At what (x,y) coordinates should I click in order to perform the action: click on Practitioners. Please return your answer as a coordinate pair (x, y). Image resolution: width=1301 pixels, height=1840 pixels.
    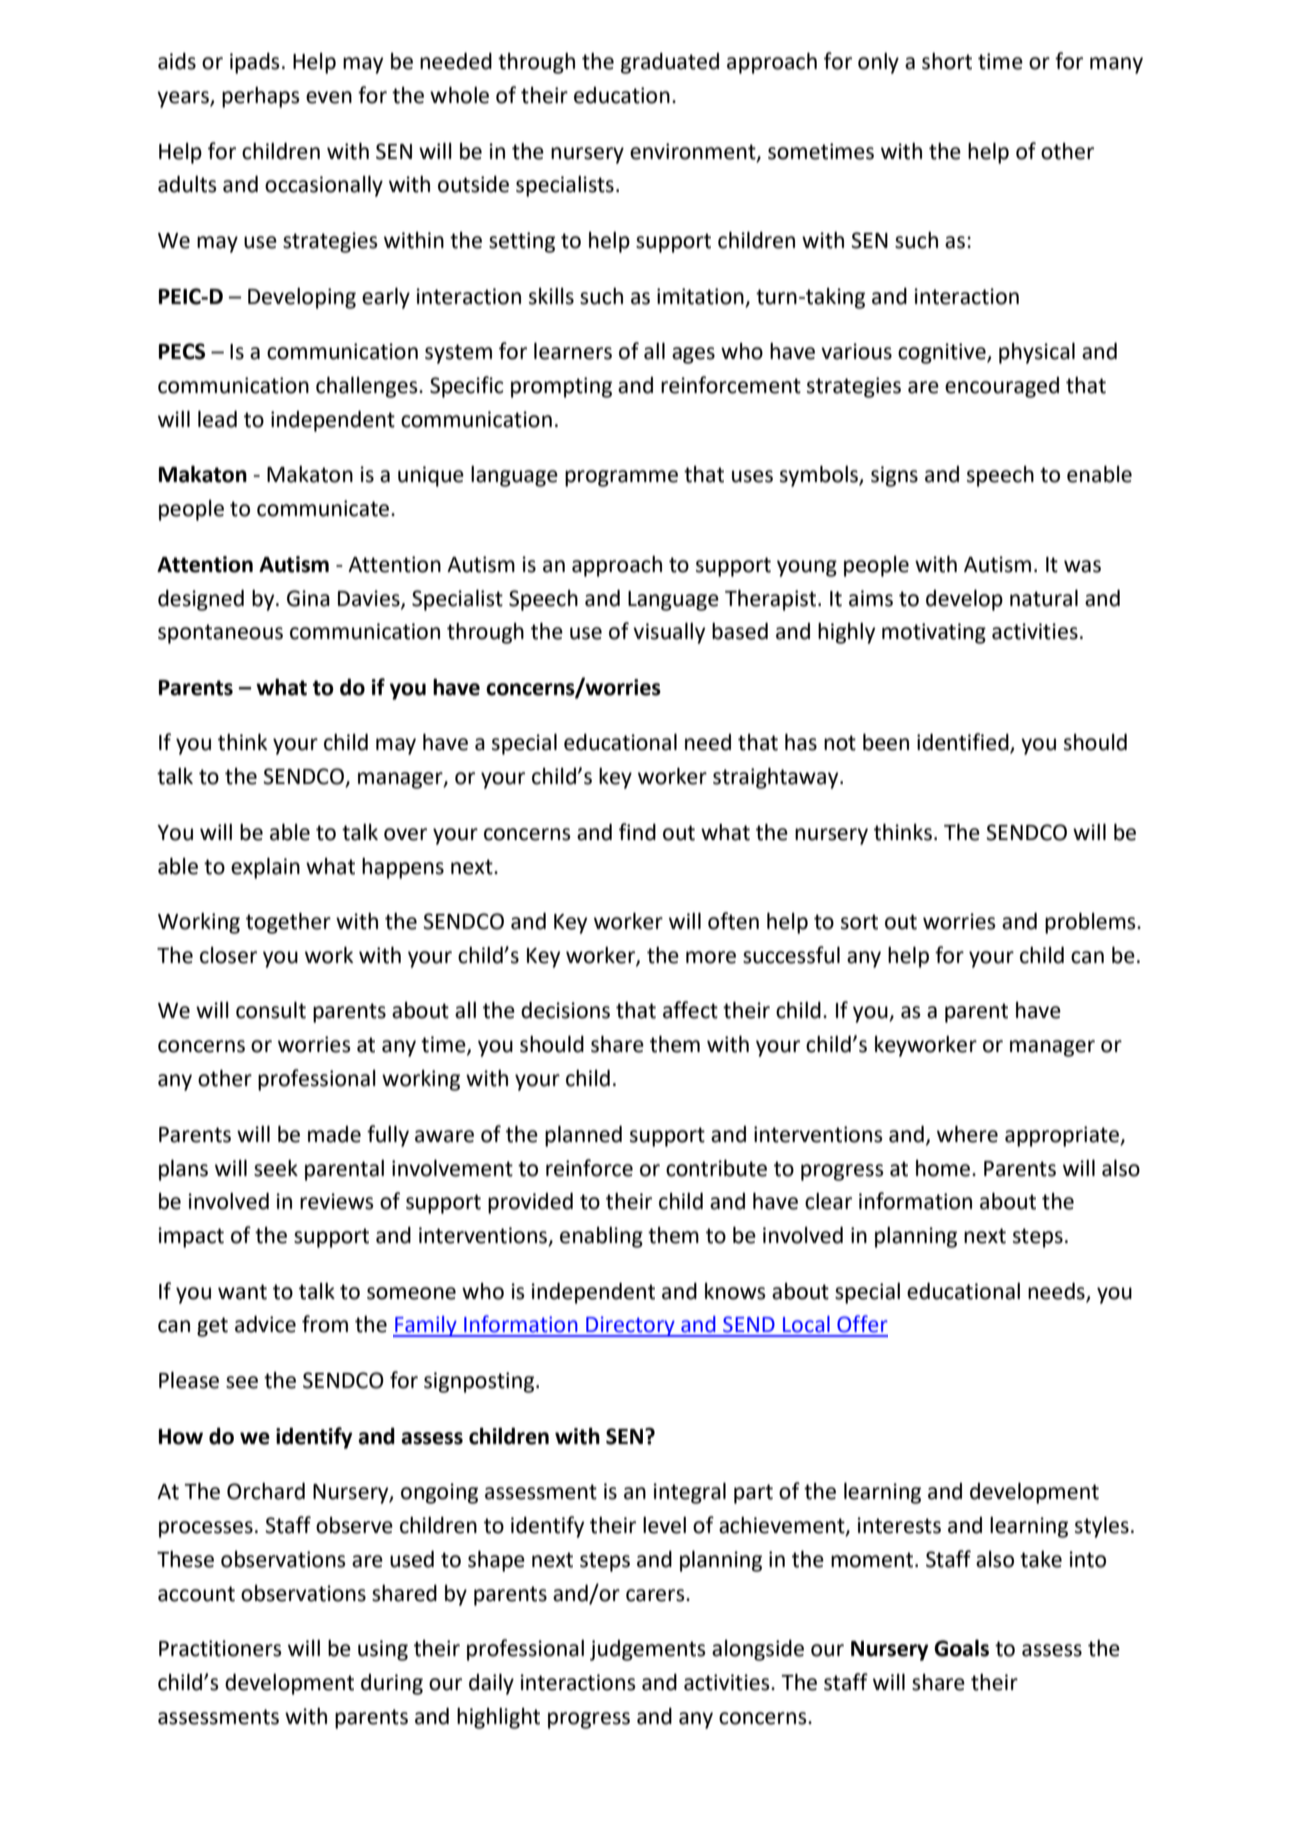
    Looking at the image, I should click on (220, 1648).
